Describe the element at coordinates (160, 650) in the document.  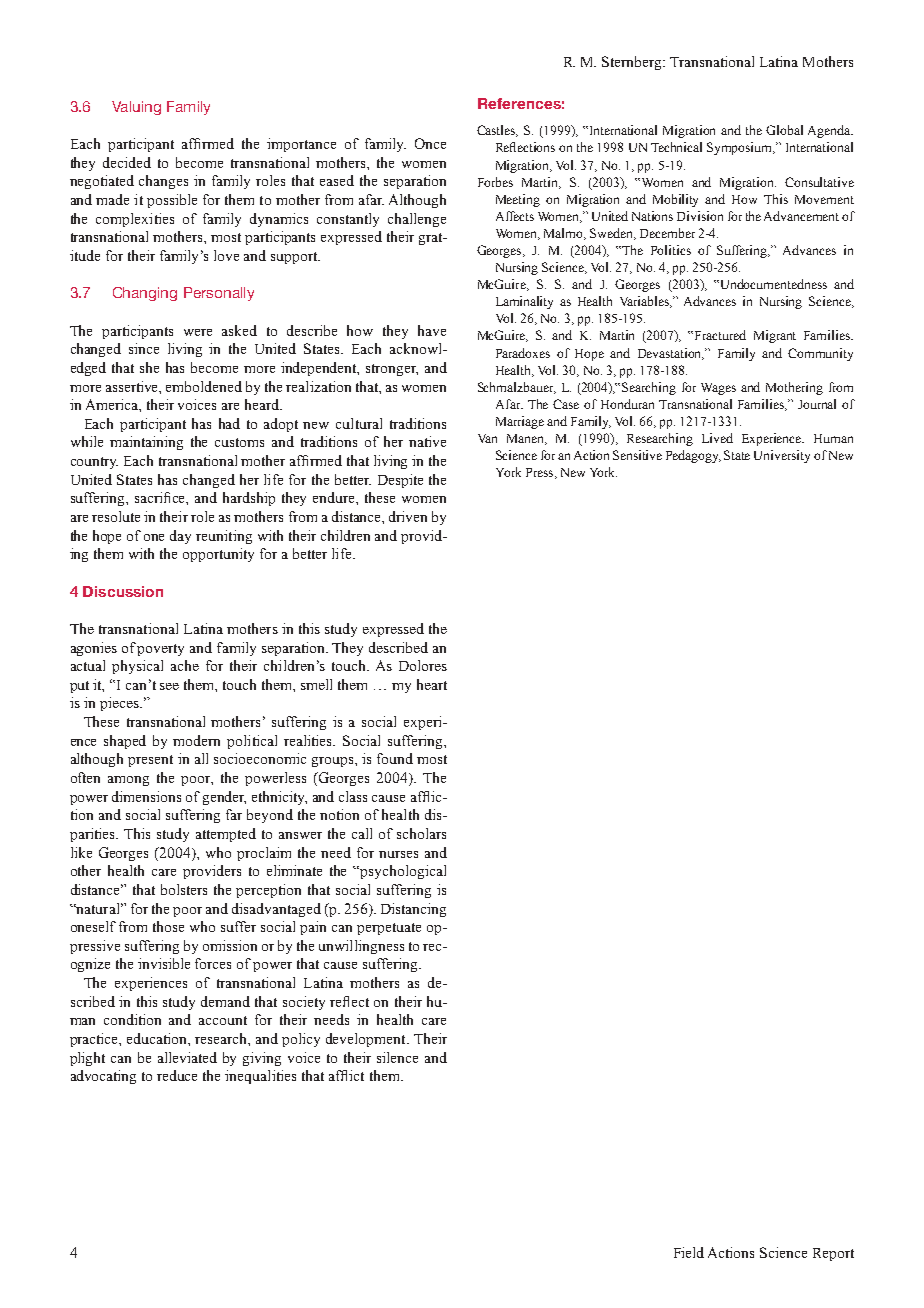
I see `poverty` at that location.
